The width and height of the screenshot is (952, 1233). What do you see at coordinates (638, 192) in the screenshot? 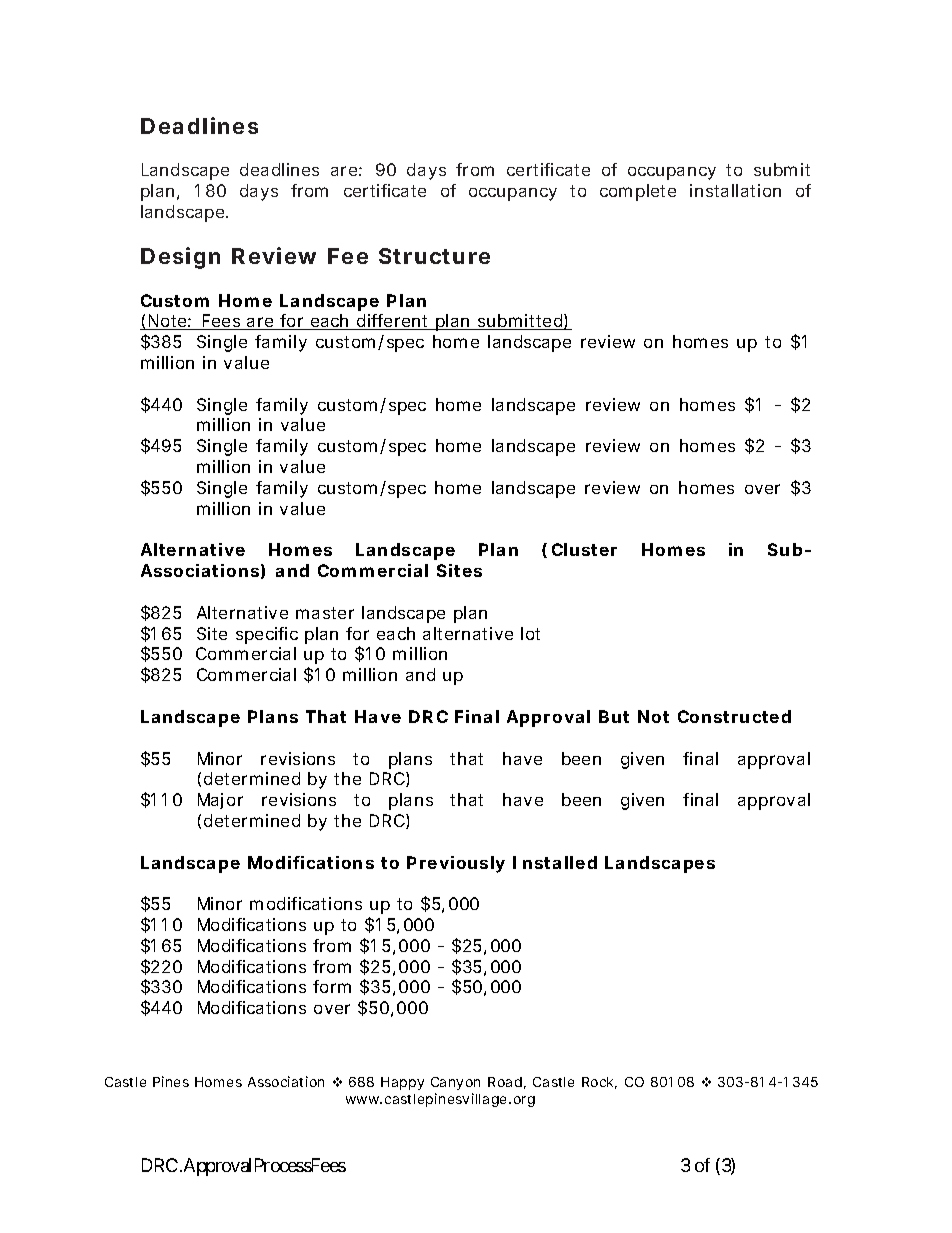
I see `complete` at bounding box center [638, 192].
